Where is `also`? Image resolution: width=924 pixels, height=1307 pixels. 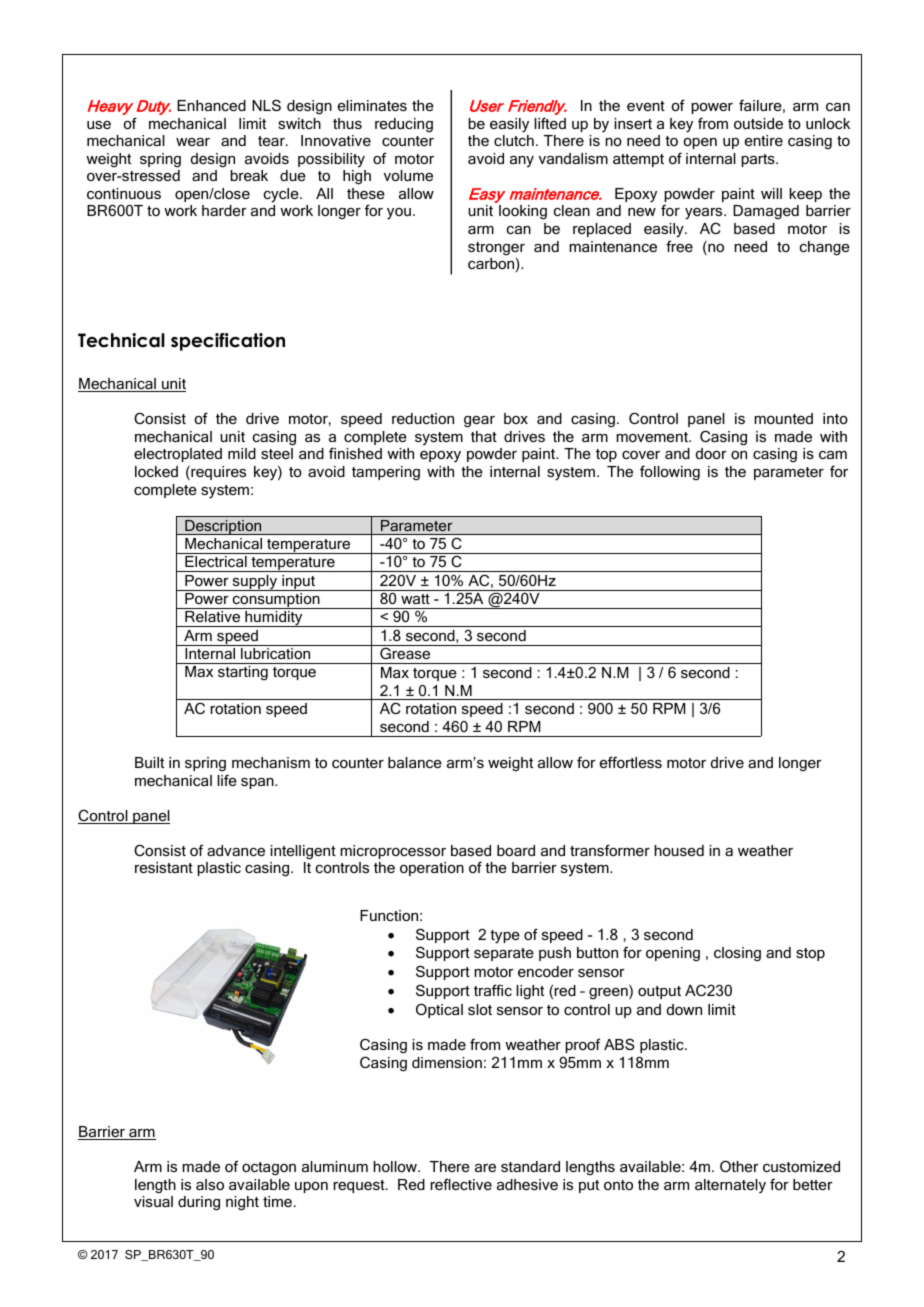 also is located at coordinates (210, 1184).
